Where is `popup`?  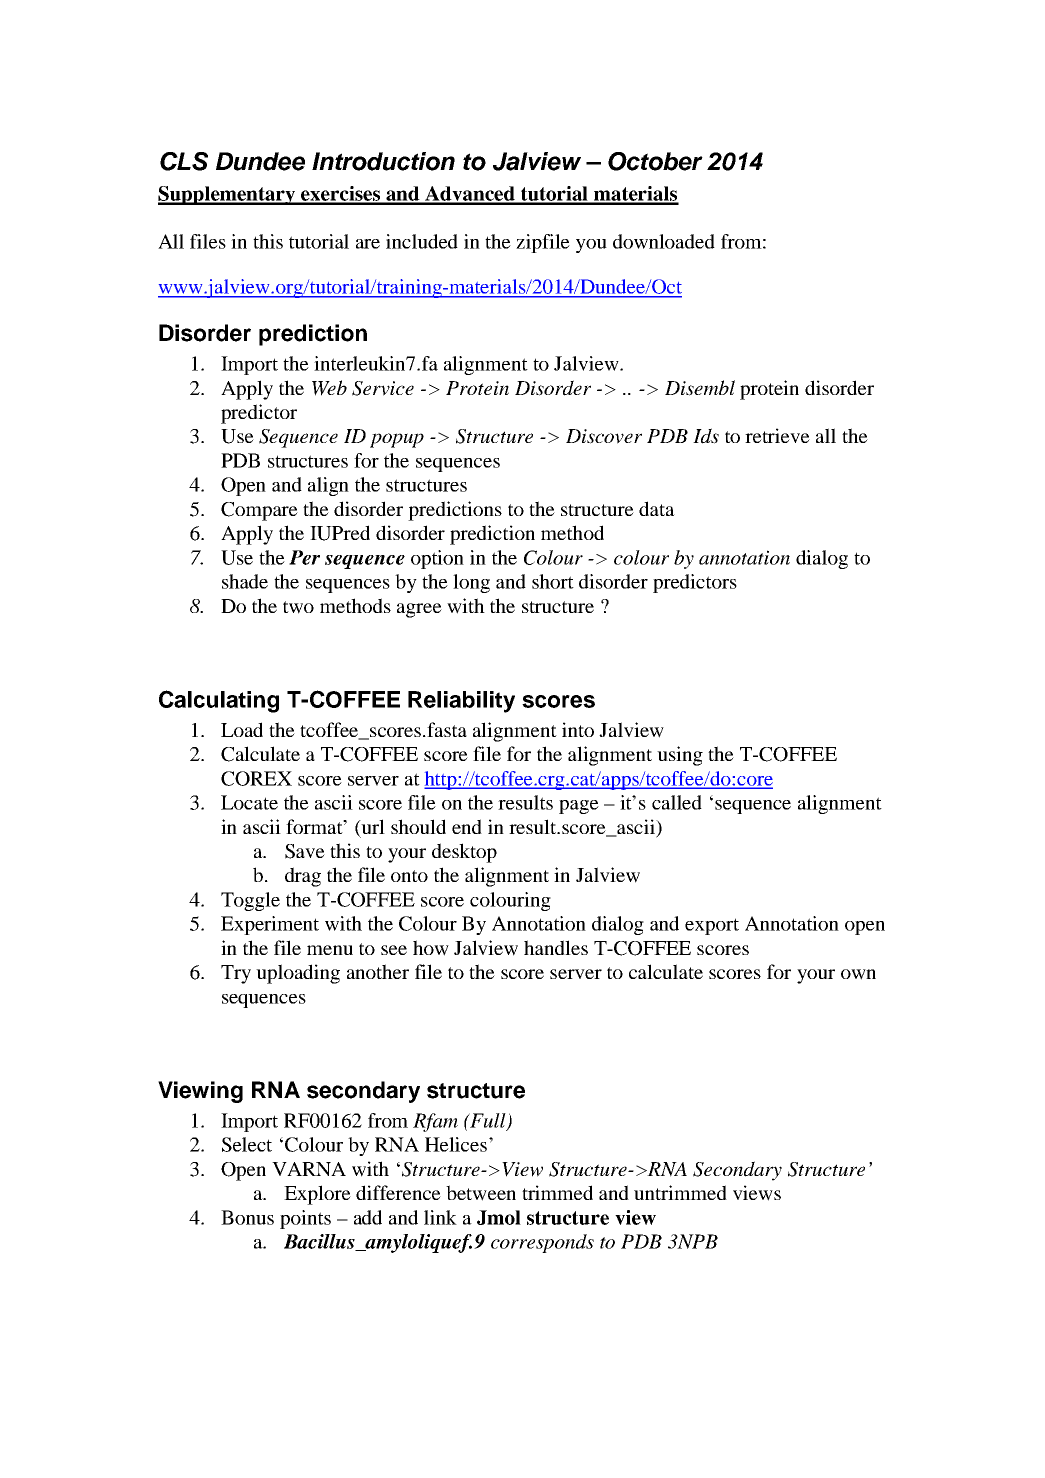
popup is located at coordinates (397, 440).
